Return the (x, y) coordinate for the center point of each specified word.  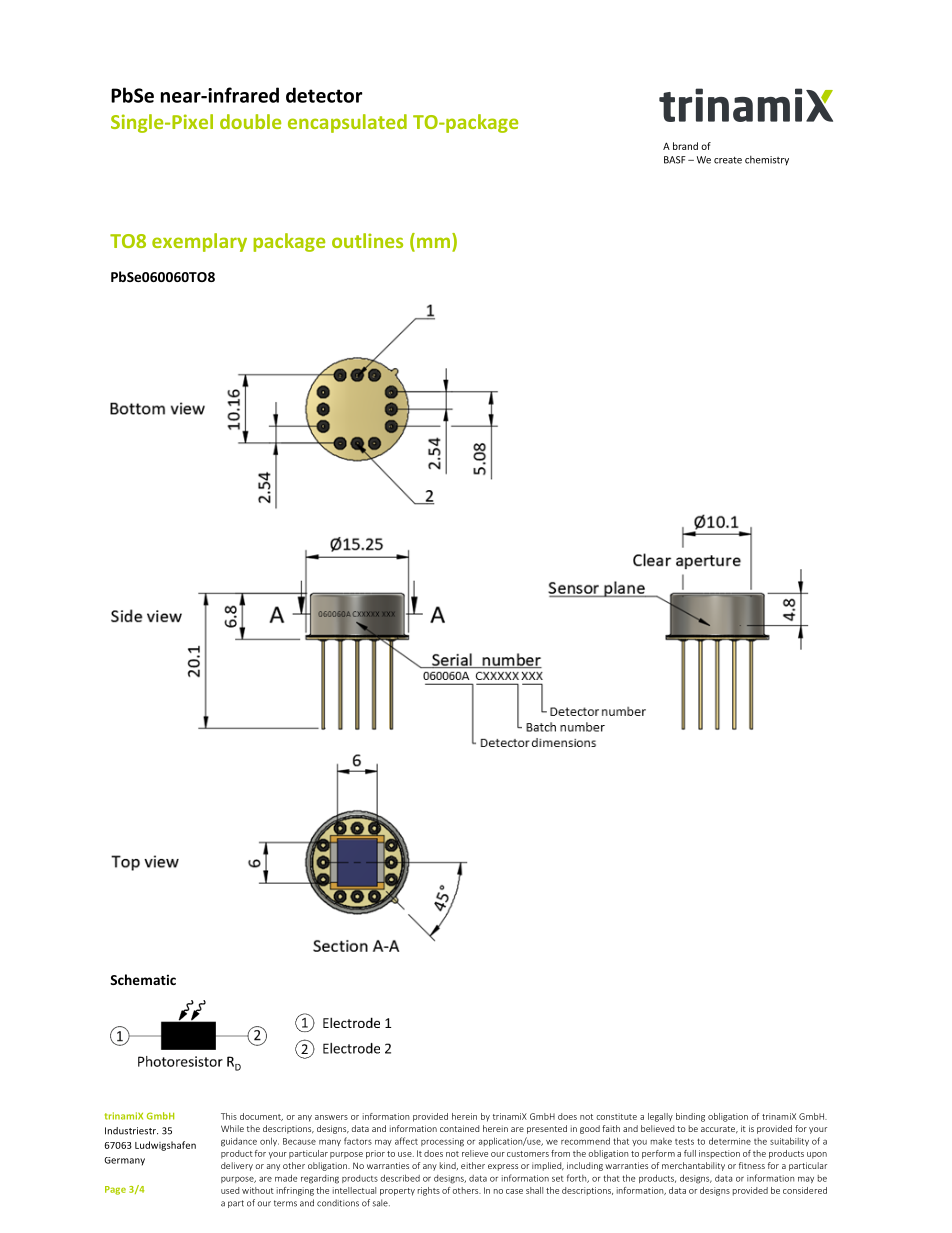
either (473, 1165)
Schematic (143, 979)
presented (547, 1129)
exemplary (199, 242)
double (250, 121)
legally (660, 1117)
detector (324, 95)
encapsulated (347, 123)
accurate (719, 1130)
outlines (367, 240)
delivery (237, 1166)
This (229, 1116)
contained (459, 1128)
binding (690, 1117)
